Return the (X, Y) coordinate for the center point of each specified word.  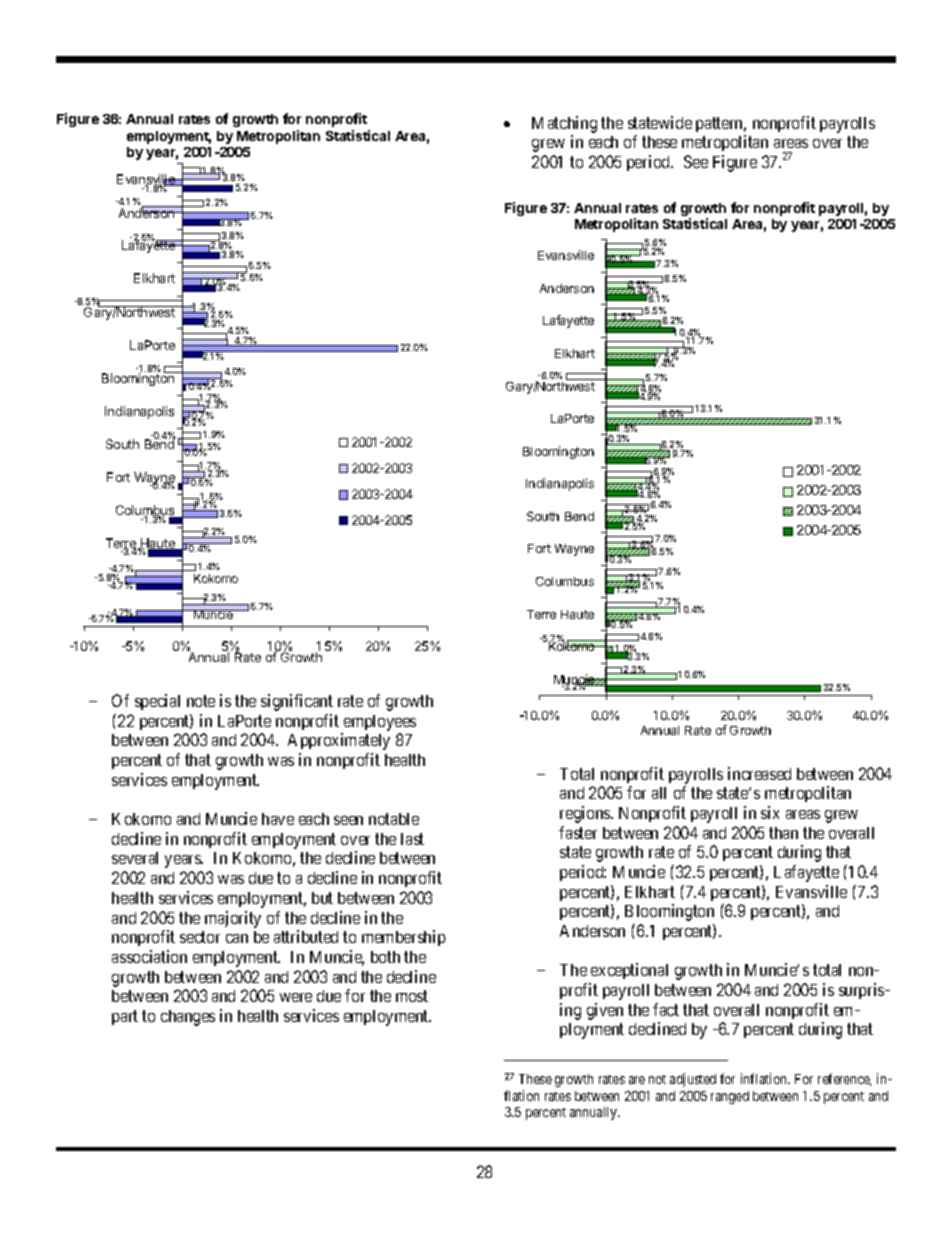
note (201, 701)
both (385, 957)
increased (759, 773)
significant (297, 702)
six (770, 812)
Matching (564, 124)
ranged (730, 1097)
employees (380, 723)
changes (188, 1018)
